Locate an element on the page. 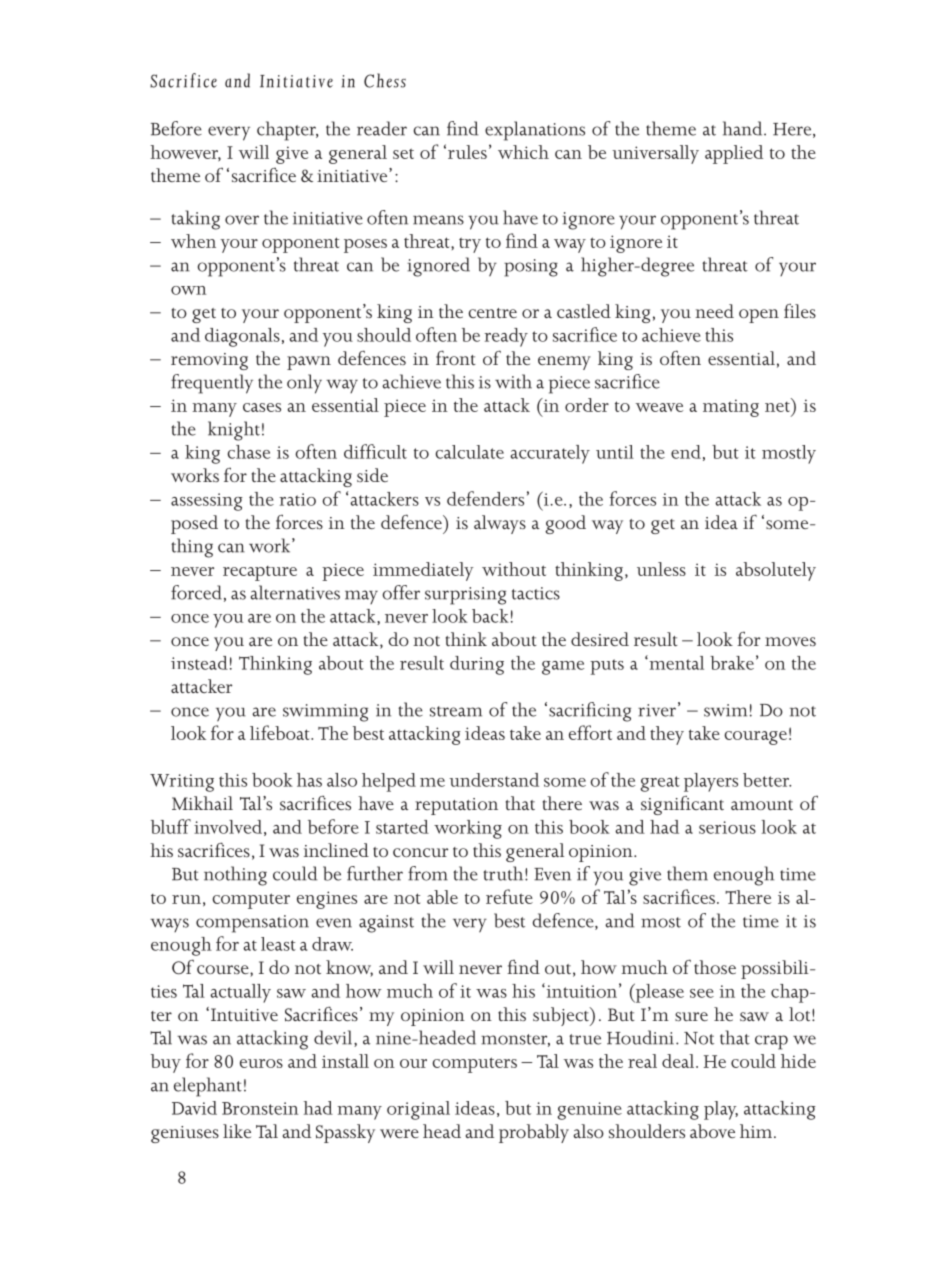 This page has width=940, height=1288. rules is located at coordinates (467, 152).
